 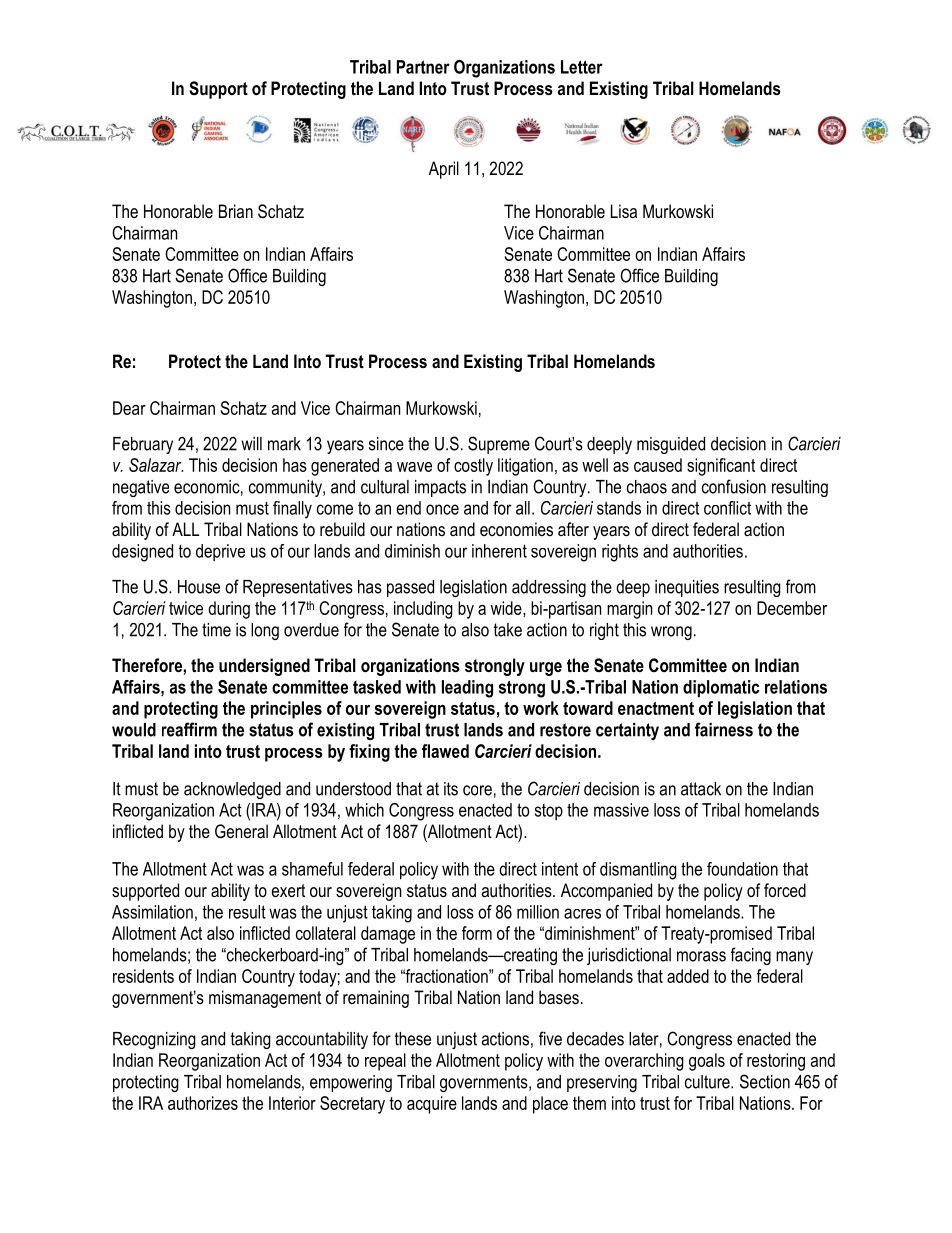 What do you see at coordinates (423, 67) in the document?
I see `Partner` at bounding box center [423, 67].
